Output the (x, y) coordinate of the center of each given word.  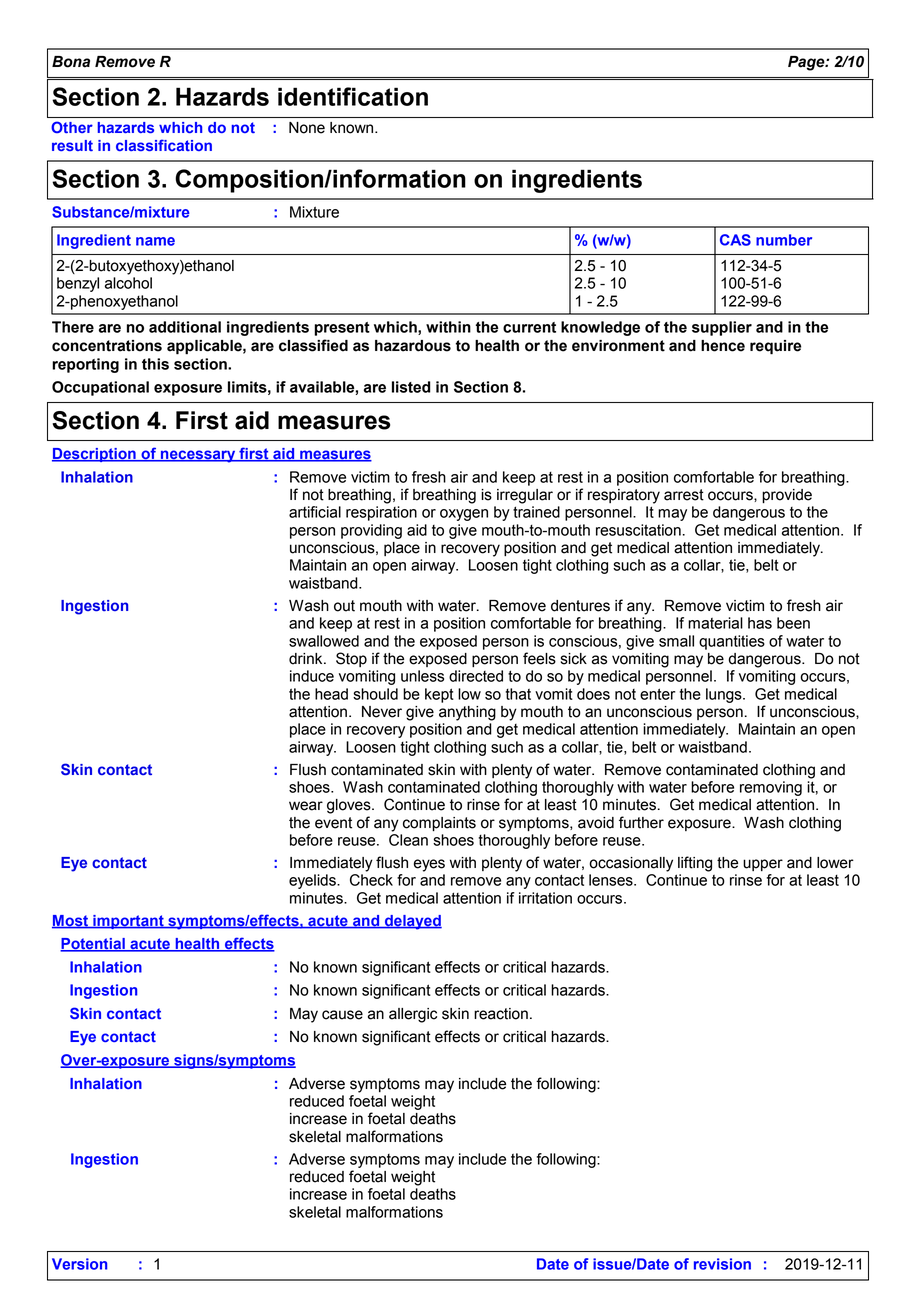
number (784, 240)
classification (164, 145)
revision (722, 1264)
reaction (501, 1014)
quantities (732, 642)
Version (79, 1264)
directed (476, 676)
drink (307, 659)
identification (353, 96)
